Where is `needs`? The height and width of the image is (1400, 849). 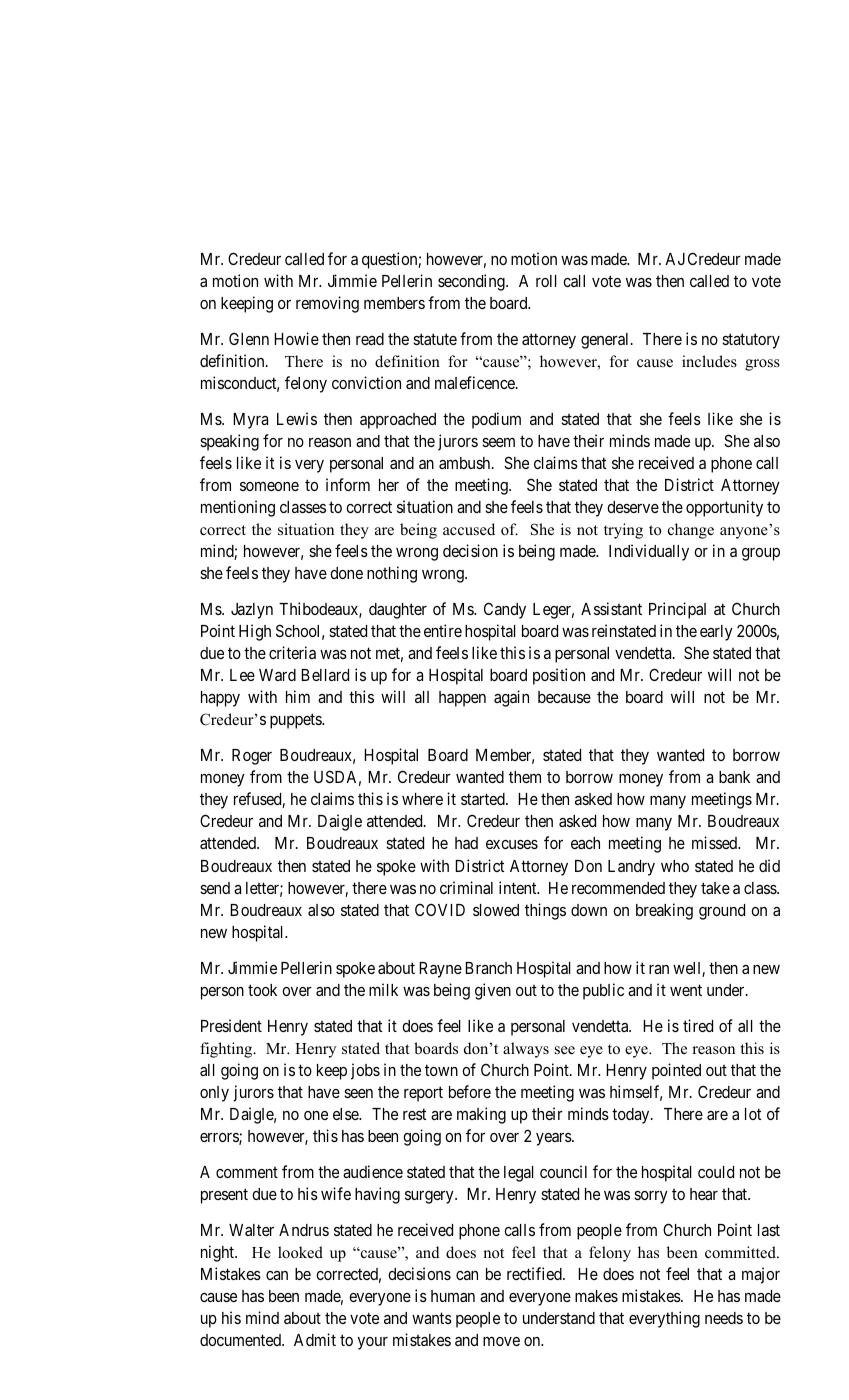
needs is located at coordinates (724, 1318).
